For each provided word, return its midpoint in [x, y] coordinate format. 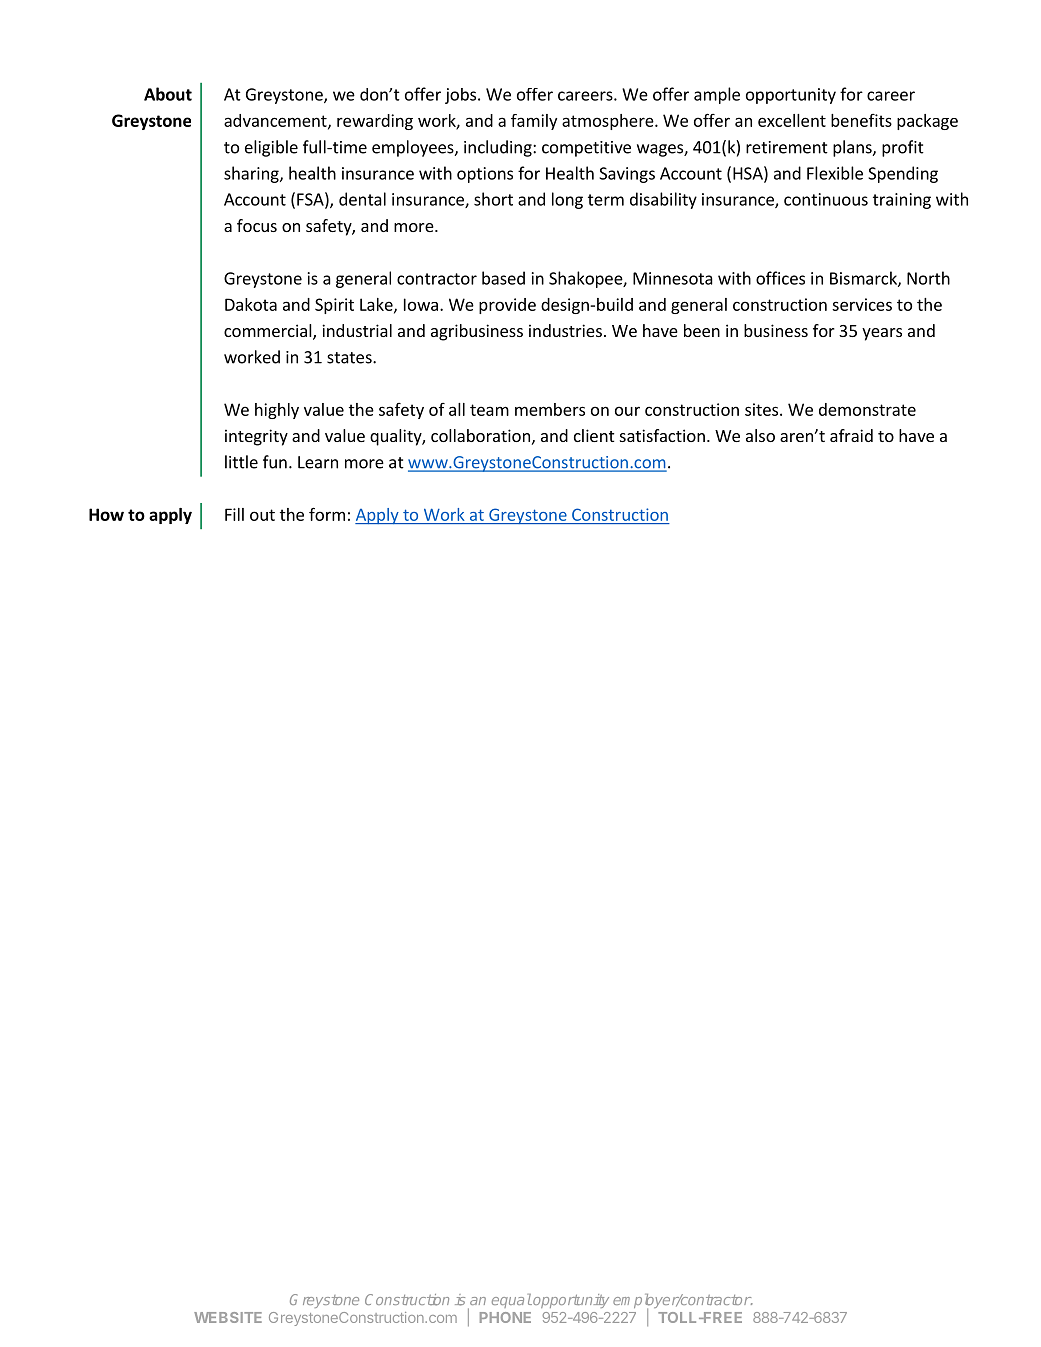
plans [853, 148]
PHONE [505, 1317]
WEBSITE [228, 1317]
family [534, 122]
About [168, 94]
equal [512, 1301]
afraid [851, 435]
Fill [234, 514]
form [327, 514]
